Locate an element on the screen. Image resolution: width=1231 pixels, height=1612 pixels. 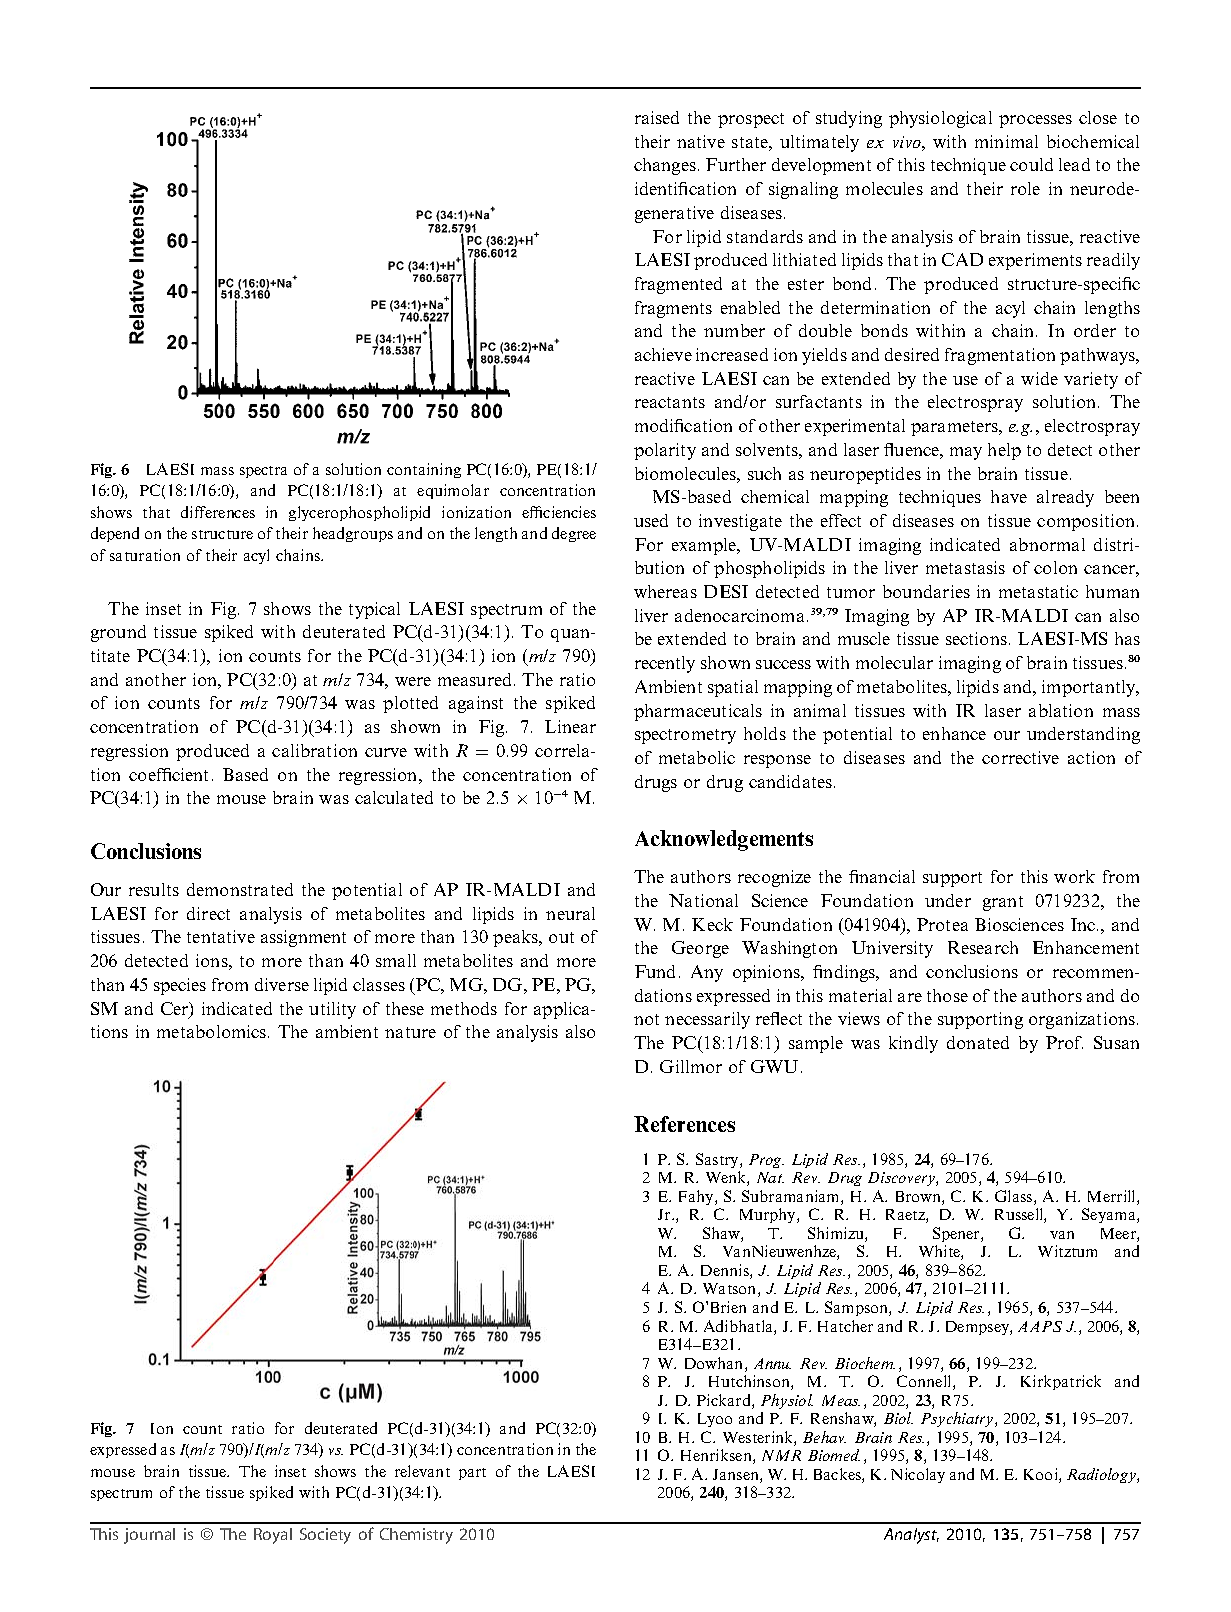
could is located at coordinates (1031, 164).
